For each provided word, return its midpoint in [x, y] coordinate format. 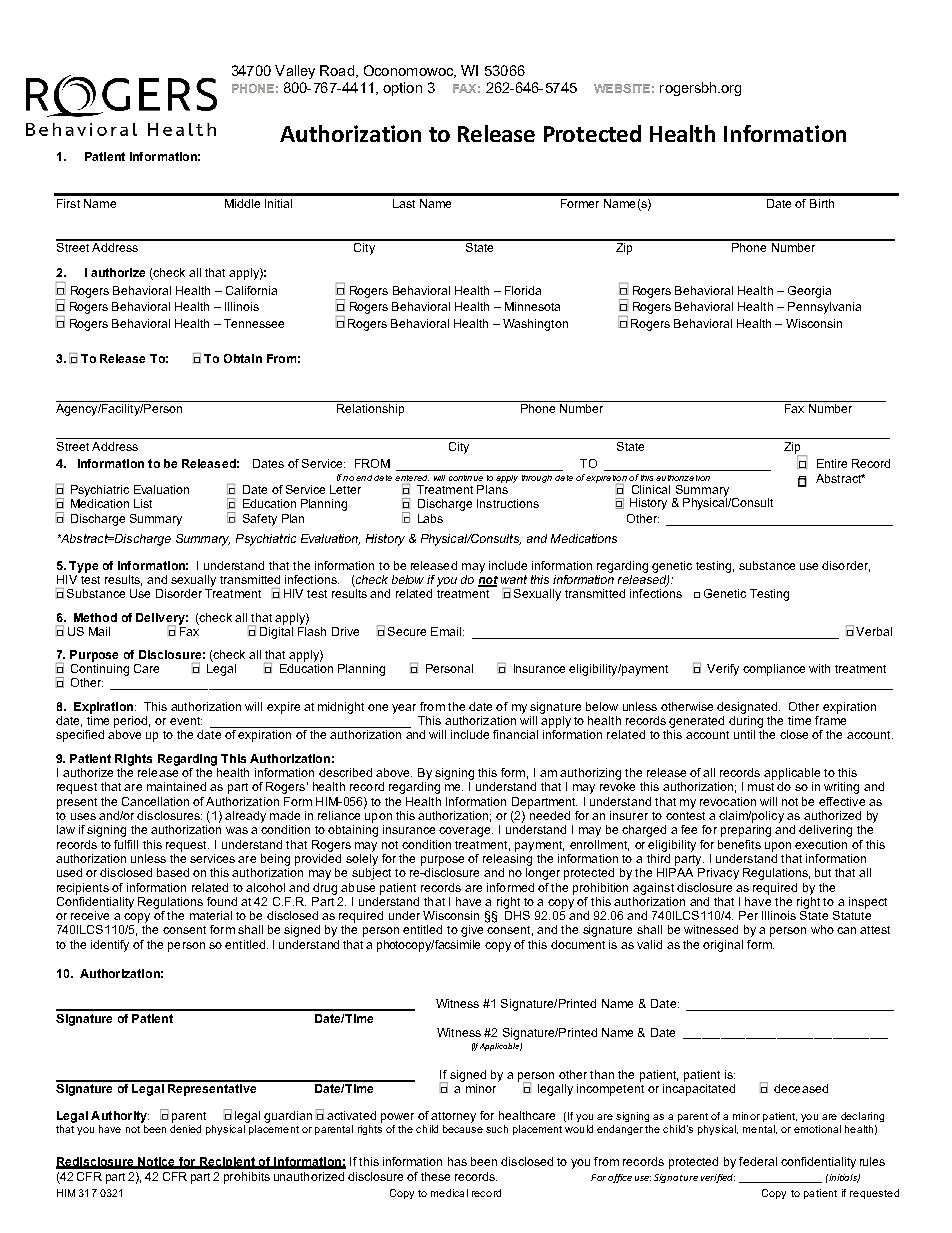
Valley [295, 72]
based [173, 872]
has [457, 1161]
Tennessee [254, 323]
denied [185, 1129]
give [472, 931]
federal [758, 1161]
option [402, 89]
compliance [774, 670]
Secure [407, 631]
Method [95, 617]
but [823, 872]
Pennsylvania [824, 308]
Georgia [809, 292]
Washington [535, 325]
